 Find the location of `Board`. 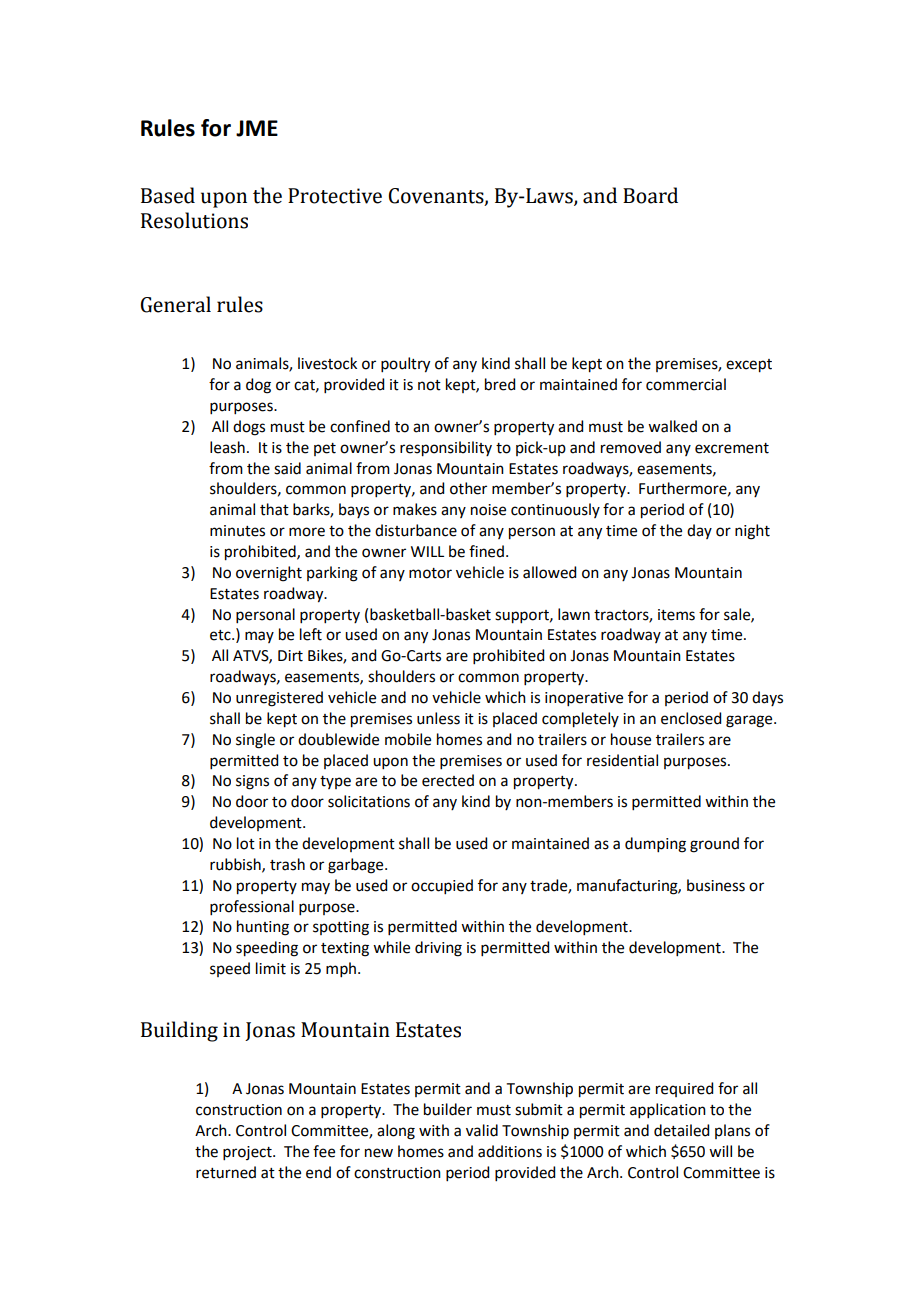

Board is located at coordinates (650, 195).
